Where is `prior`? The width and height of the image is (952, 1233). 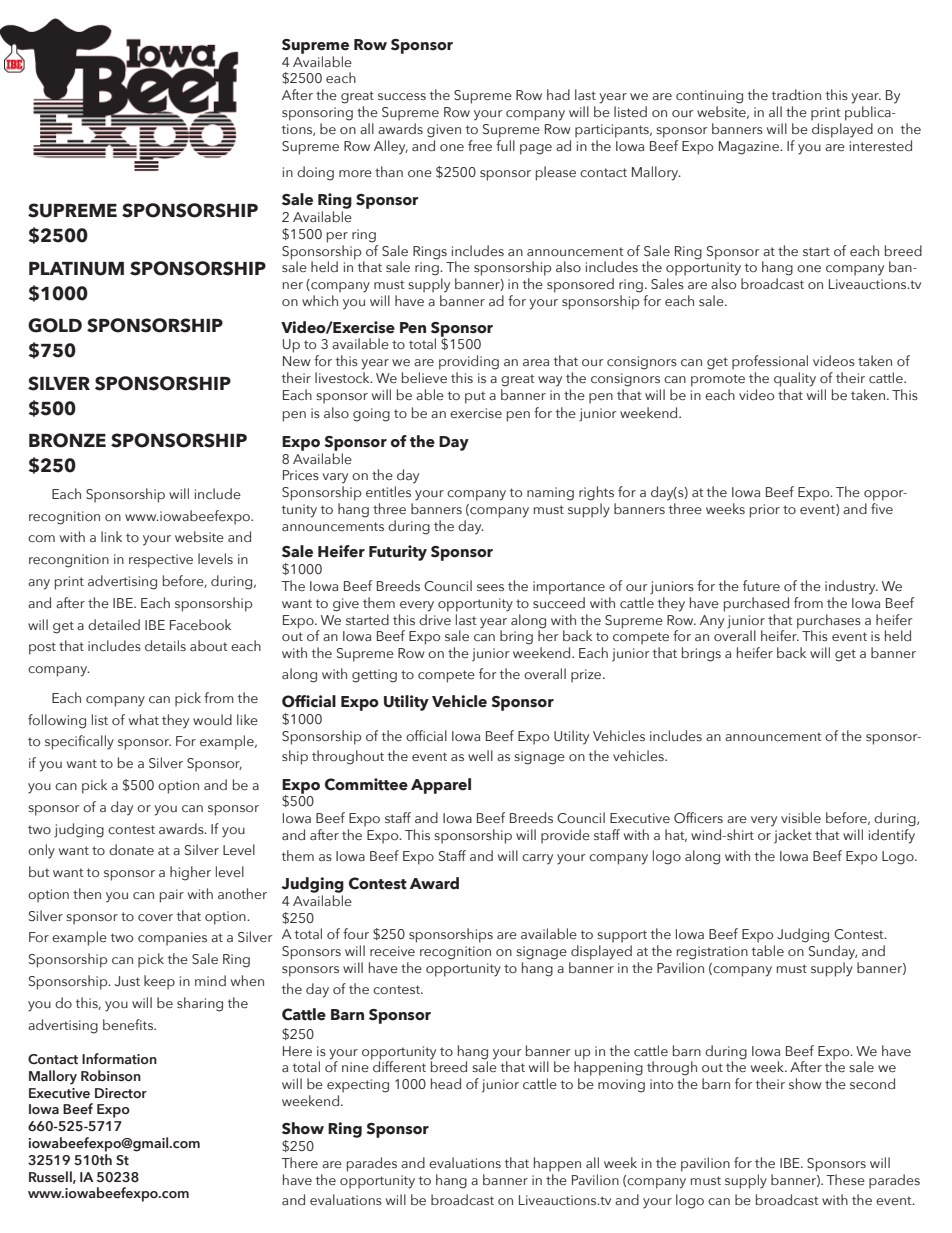 prior is located at coordinates (765, 511).
